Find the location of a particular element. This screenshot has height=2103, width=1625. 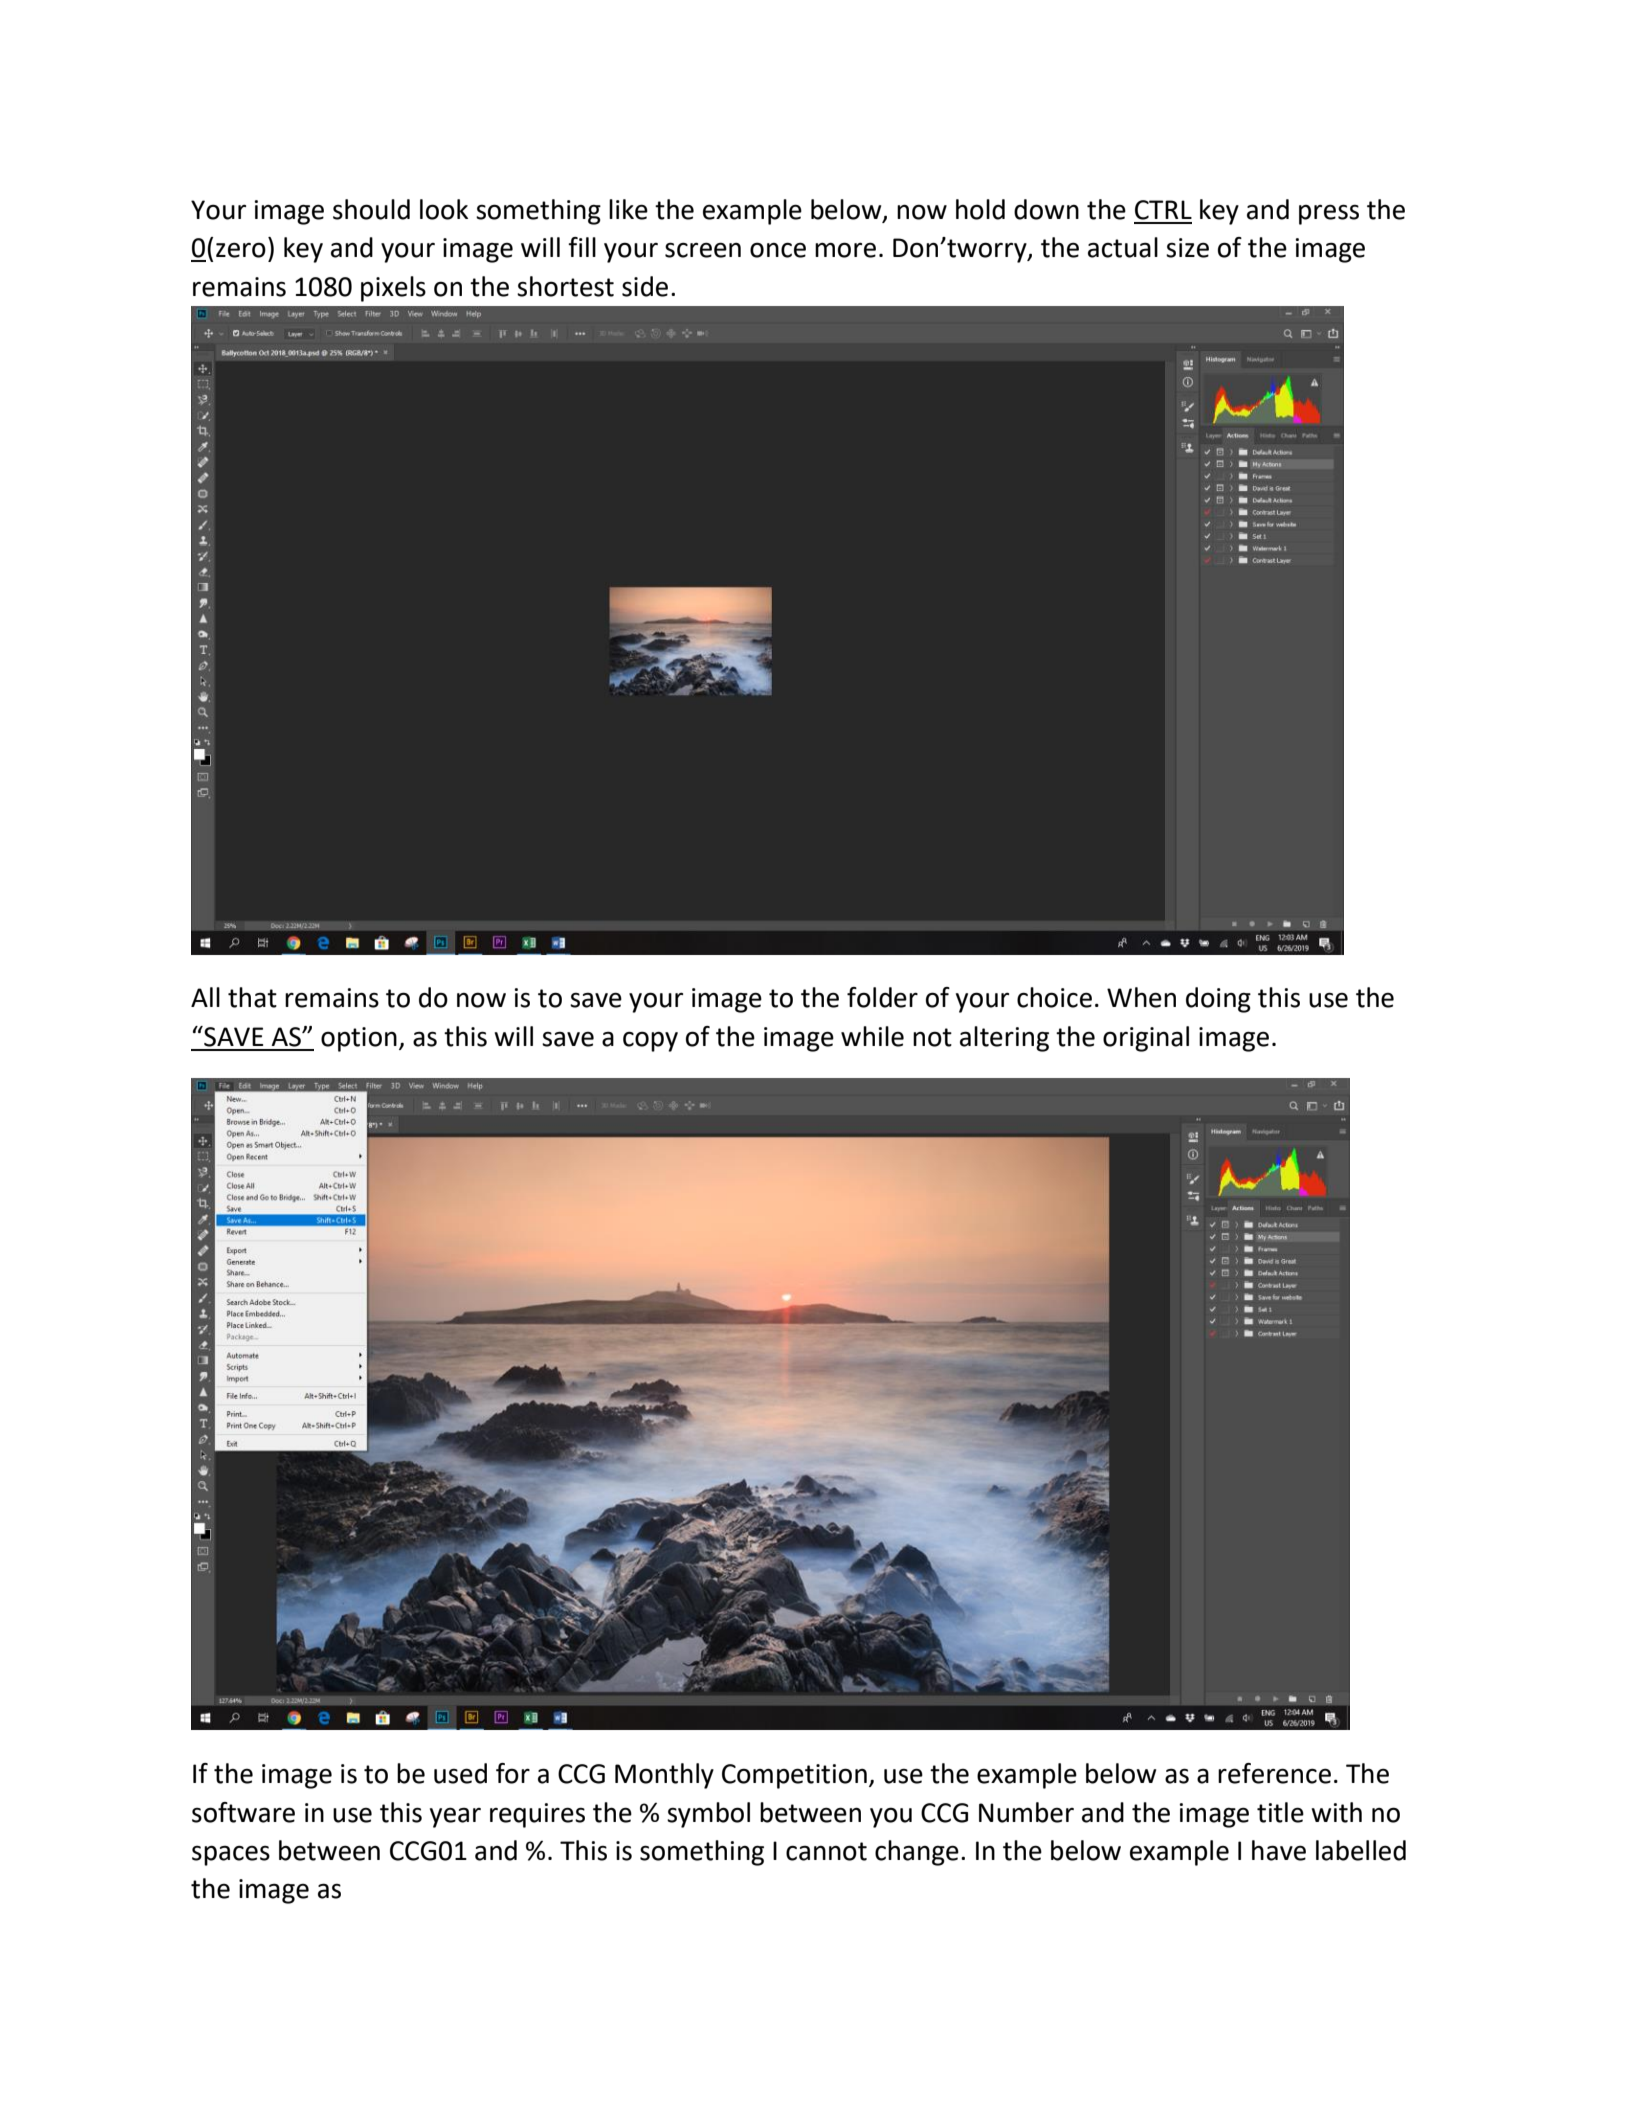

that is located at coordinates (252, 997).
